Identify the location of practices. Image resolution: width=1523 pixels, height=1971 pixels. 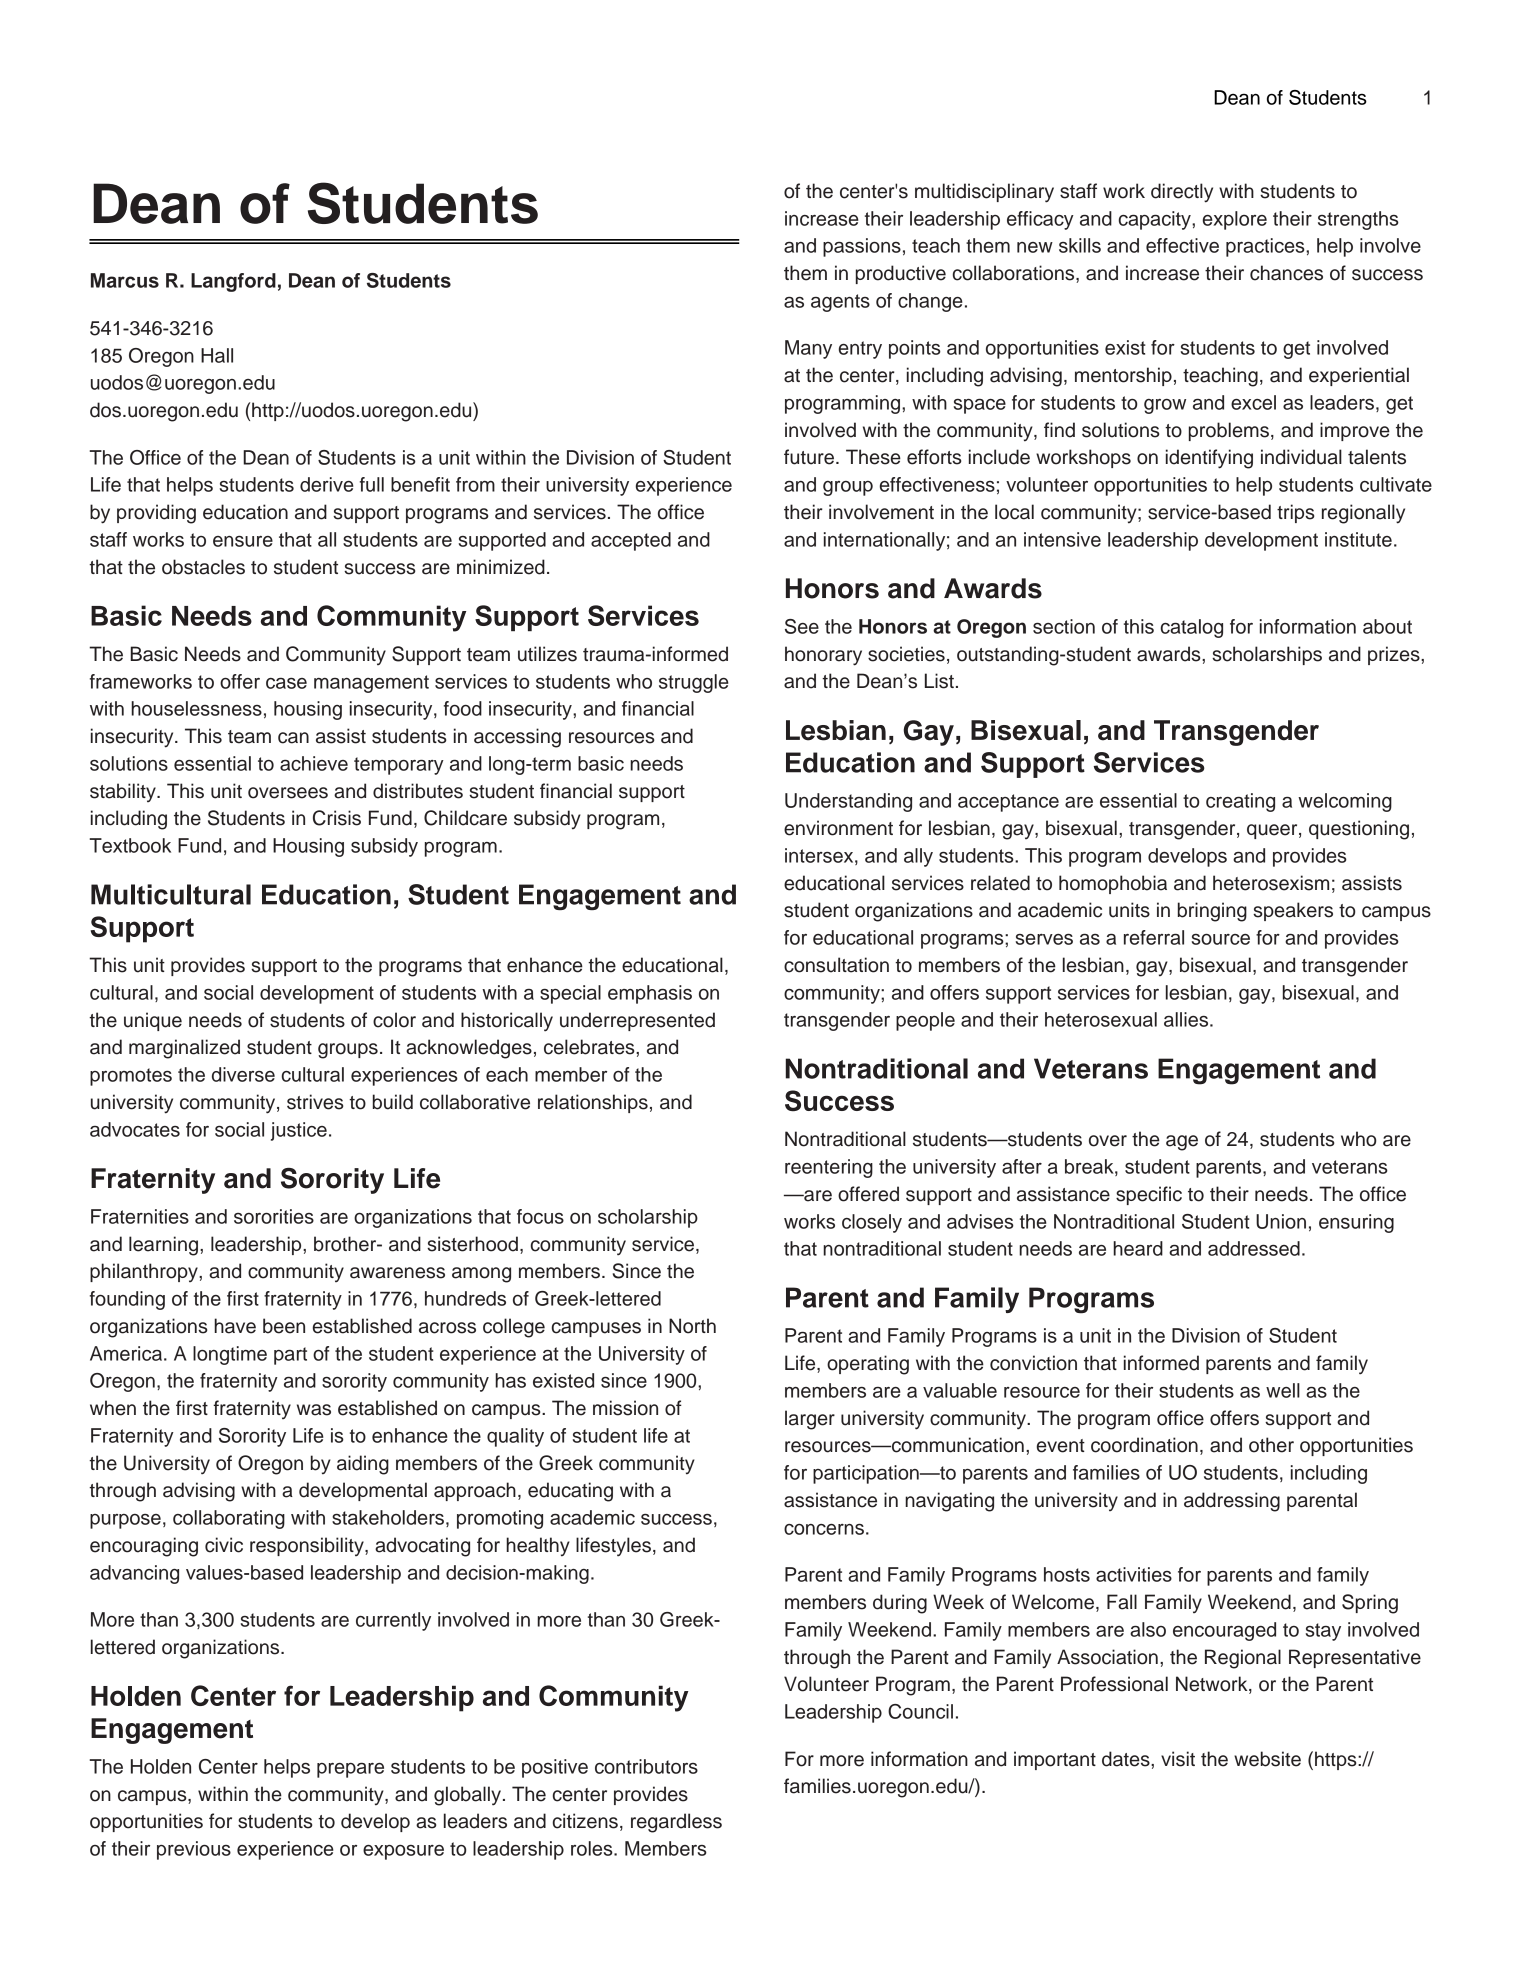
(1266, 247).
